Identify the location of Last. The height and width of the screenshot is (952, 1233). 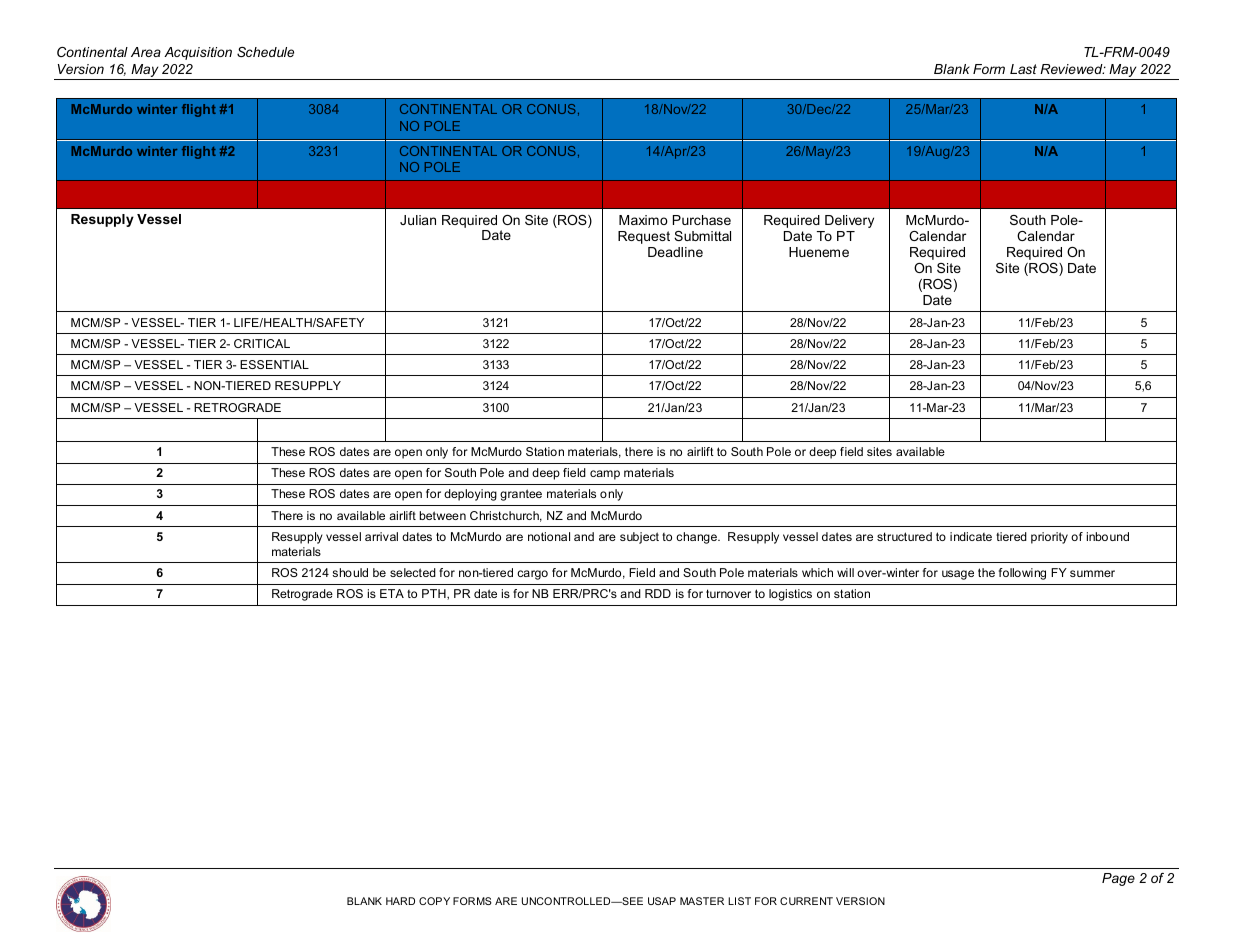
(1023, 69).
